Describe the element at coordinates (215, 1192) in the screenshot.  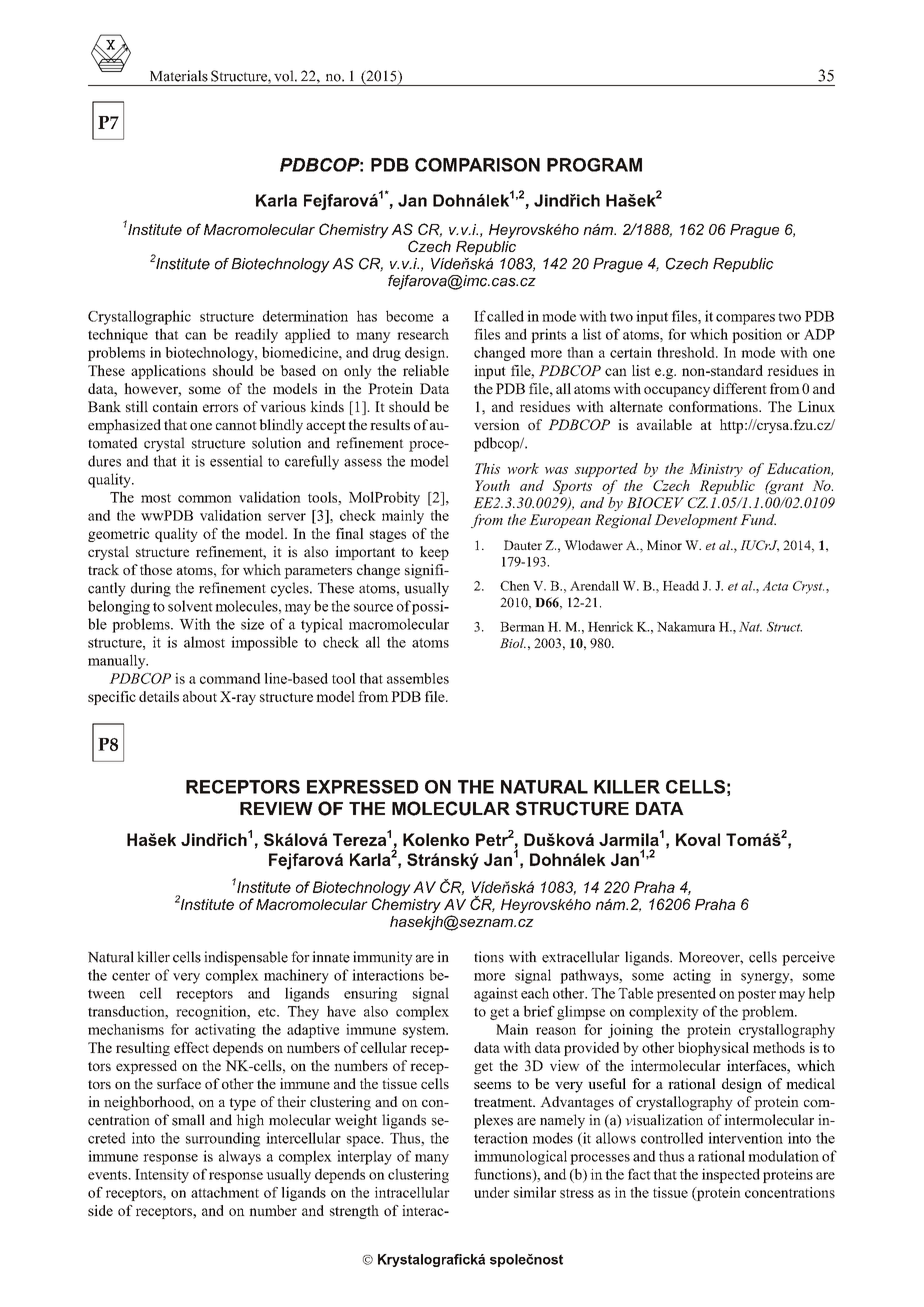
I see `tach` at that location.
